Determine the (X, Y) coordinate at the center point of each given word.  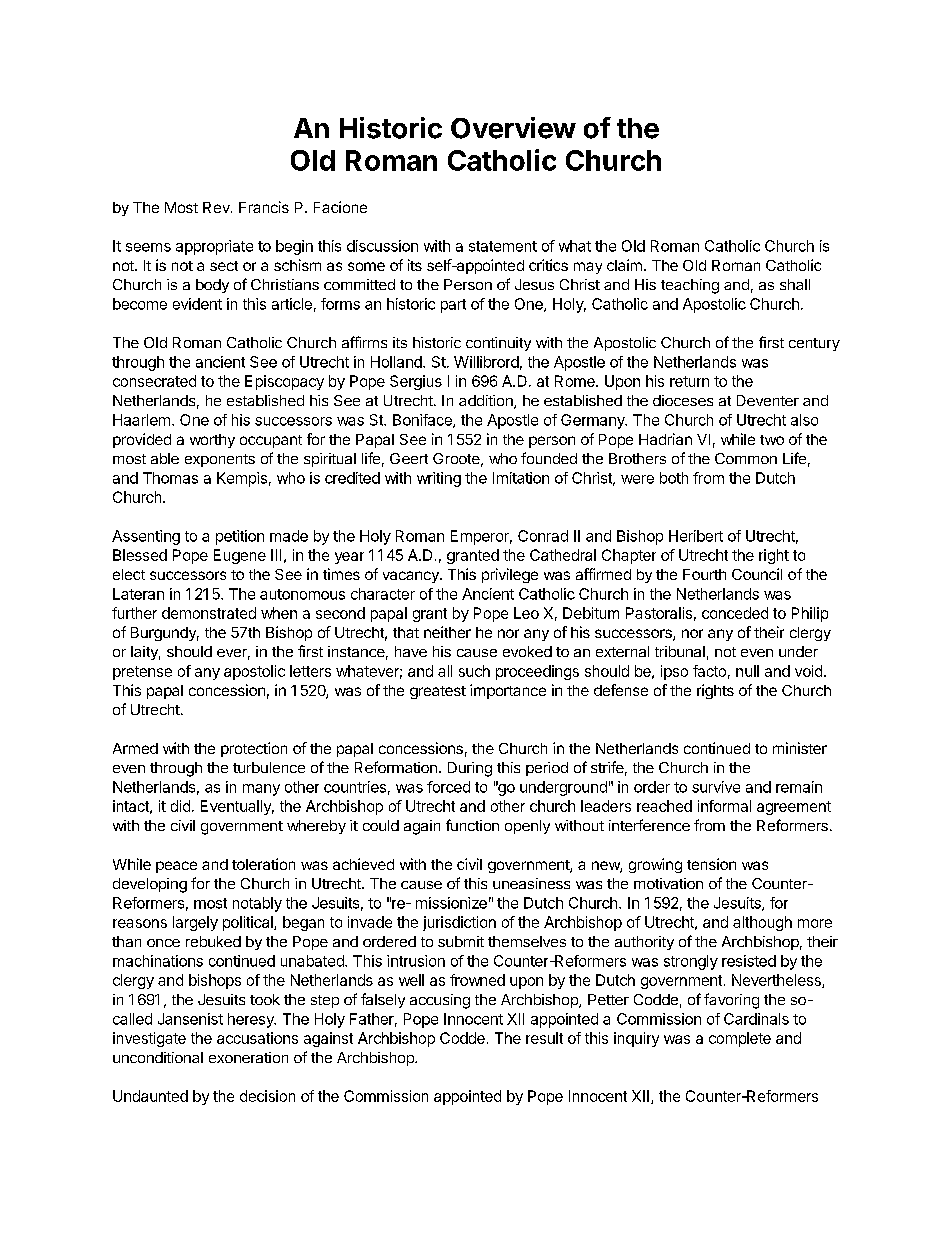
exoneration (248, 1057)
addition (487, 402)
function (472, 825)
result (544, 1038)
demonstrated (209, 613)
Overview (513, 128)
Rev (217, 207)
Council (757, 574)
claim (624, 265)
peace (176, 867)
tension (711, 864)
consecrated (154, 381)
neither (447, 632)
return (689, 381)
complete (740, 1039)
